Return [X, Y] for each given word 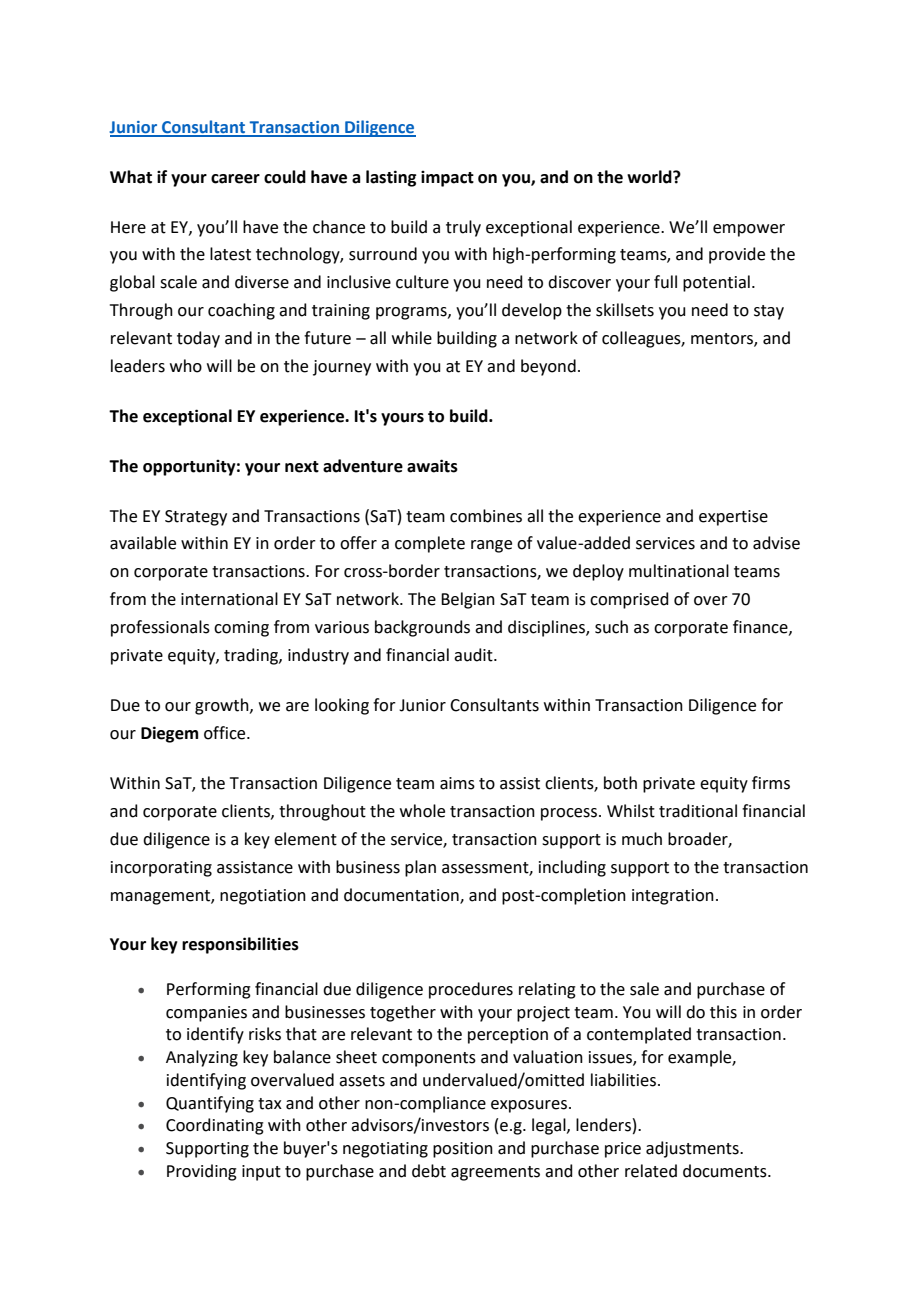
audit [474, 655]
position [463, 1150]
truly [463, 228]
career [235, 179]
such [611, 627]
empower [749, 230]
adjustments [693, 1149]
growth [223, 706]
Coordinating [215, 1126]
